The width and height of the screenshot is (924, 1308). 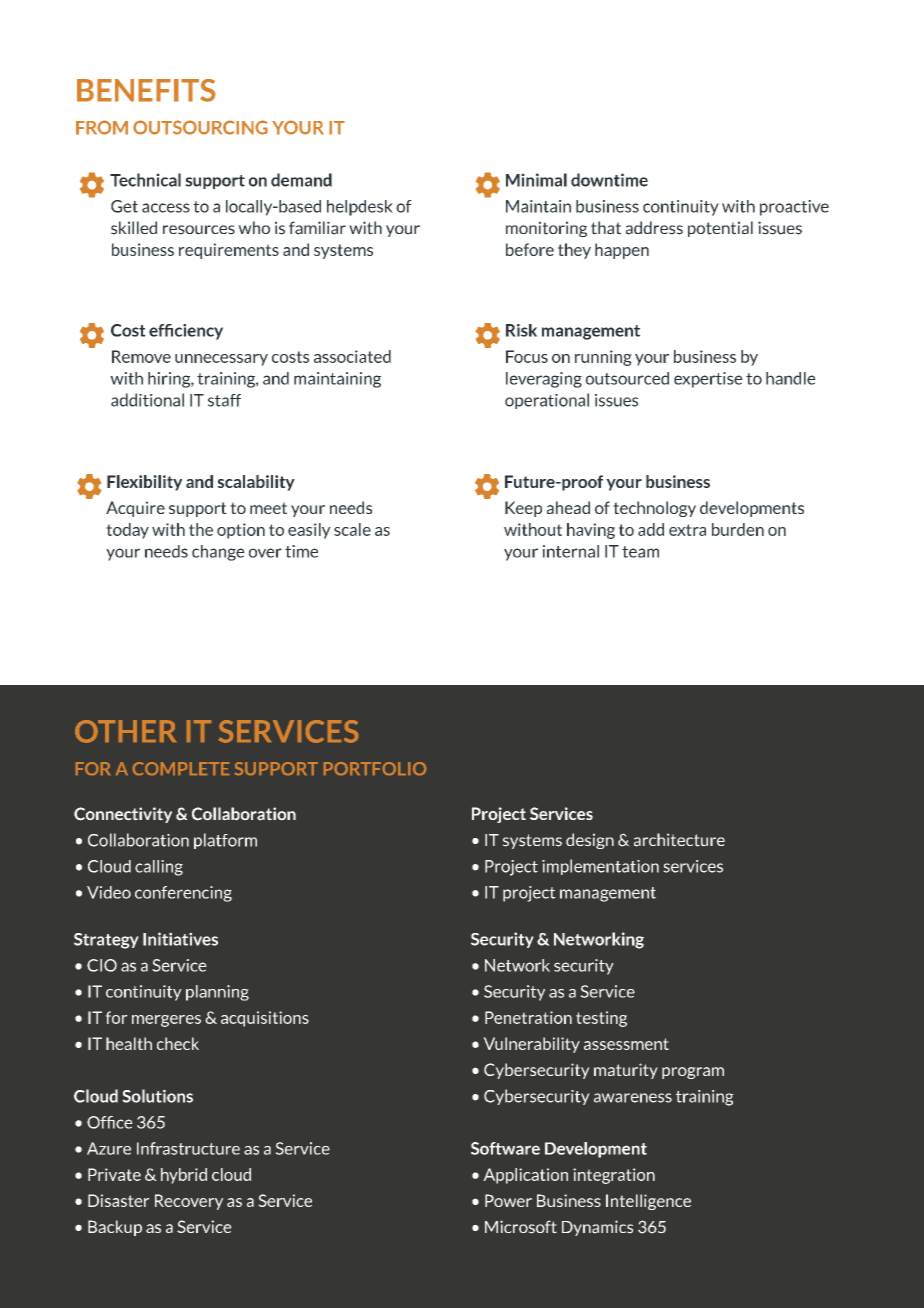 I want to click on Flexibility, so click(x=144, y=483).
